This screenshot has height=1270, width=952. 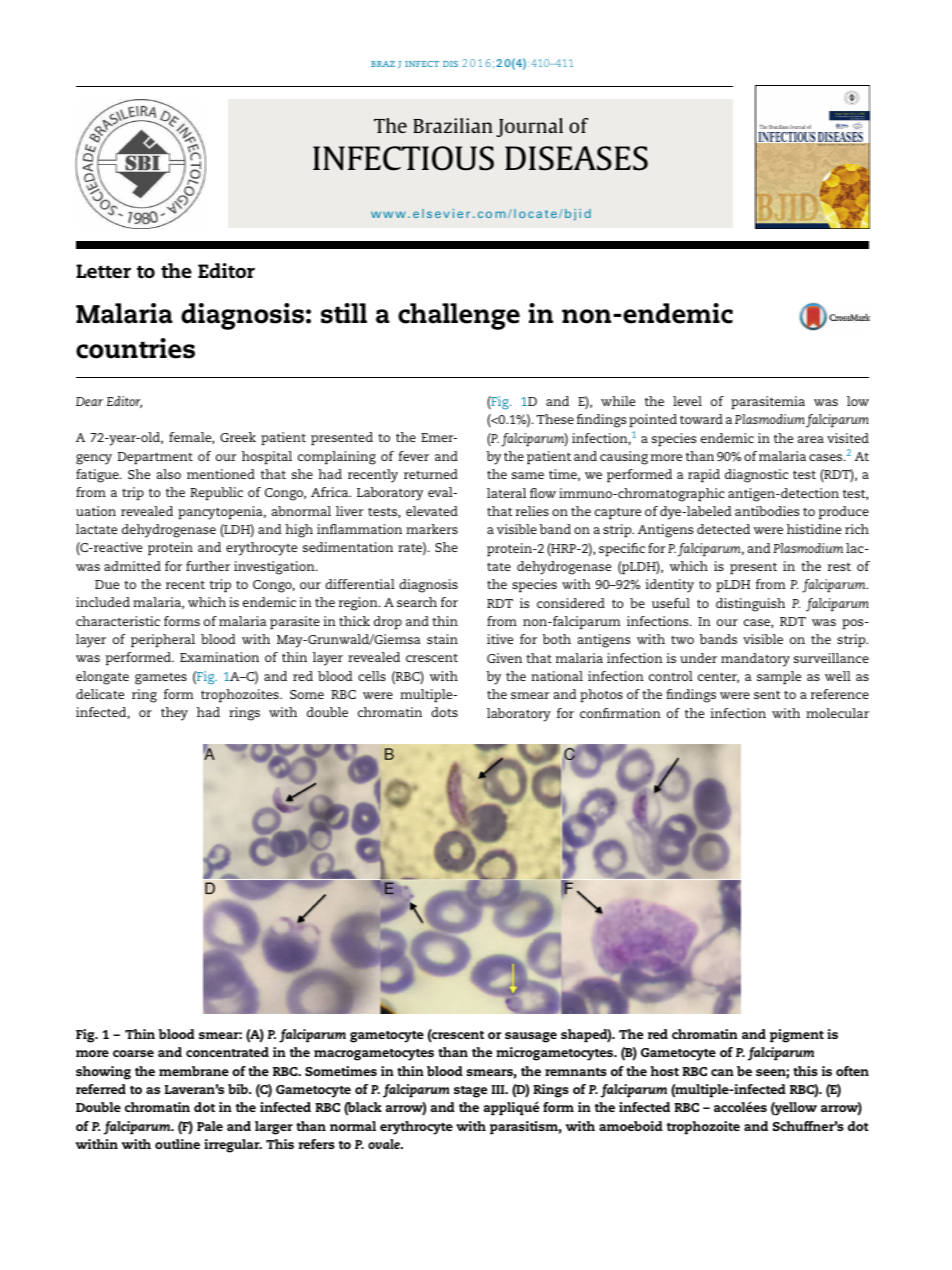 I want to click on dots, so click(x=444, y=712).
